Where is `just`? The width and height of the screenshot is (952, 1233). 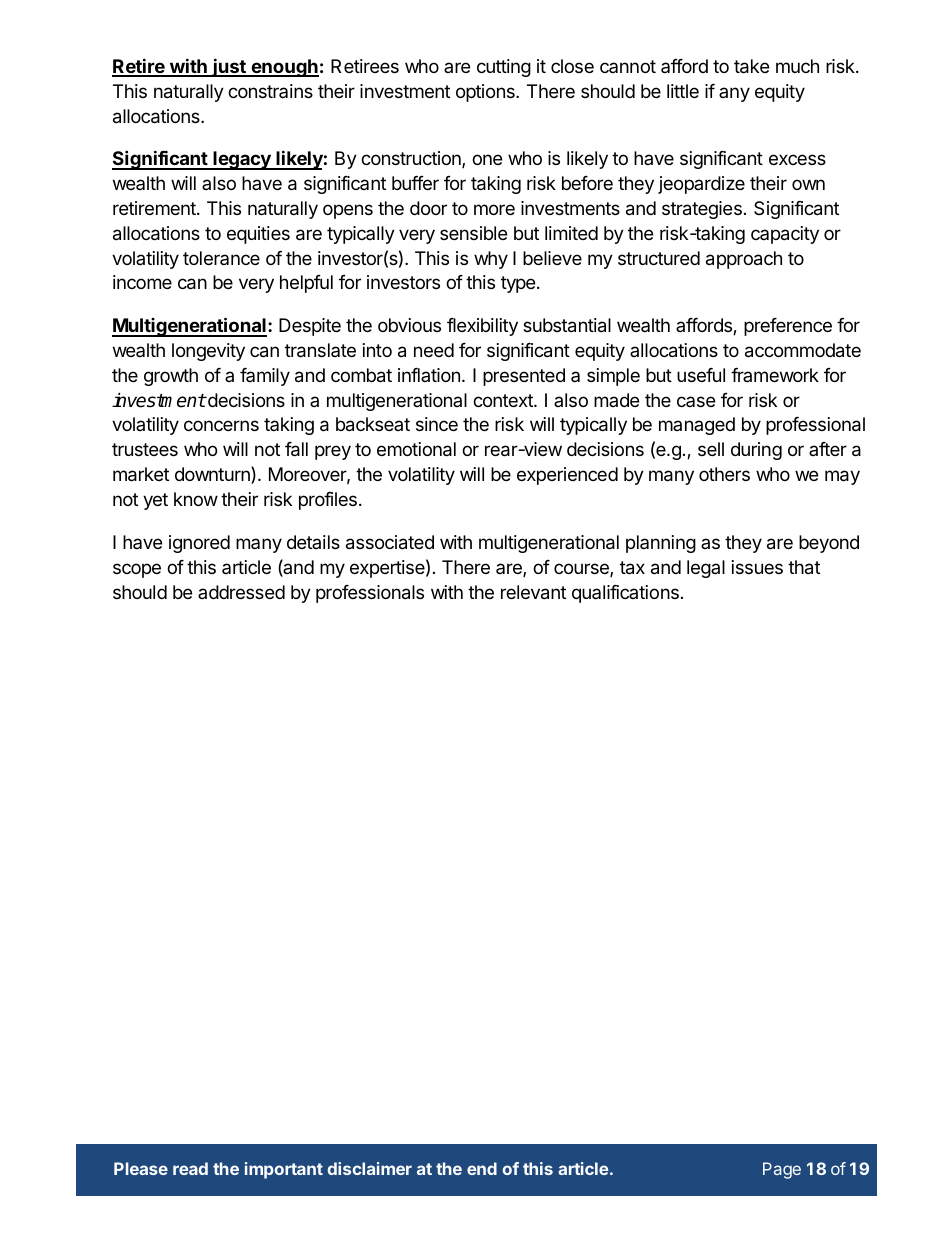 just is located at coordinates (229, 67).
